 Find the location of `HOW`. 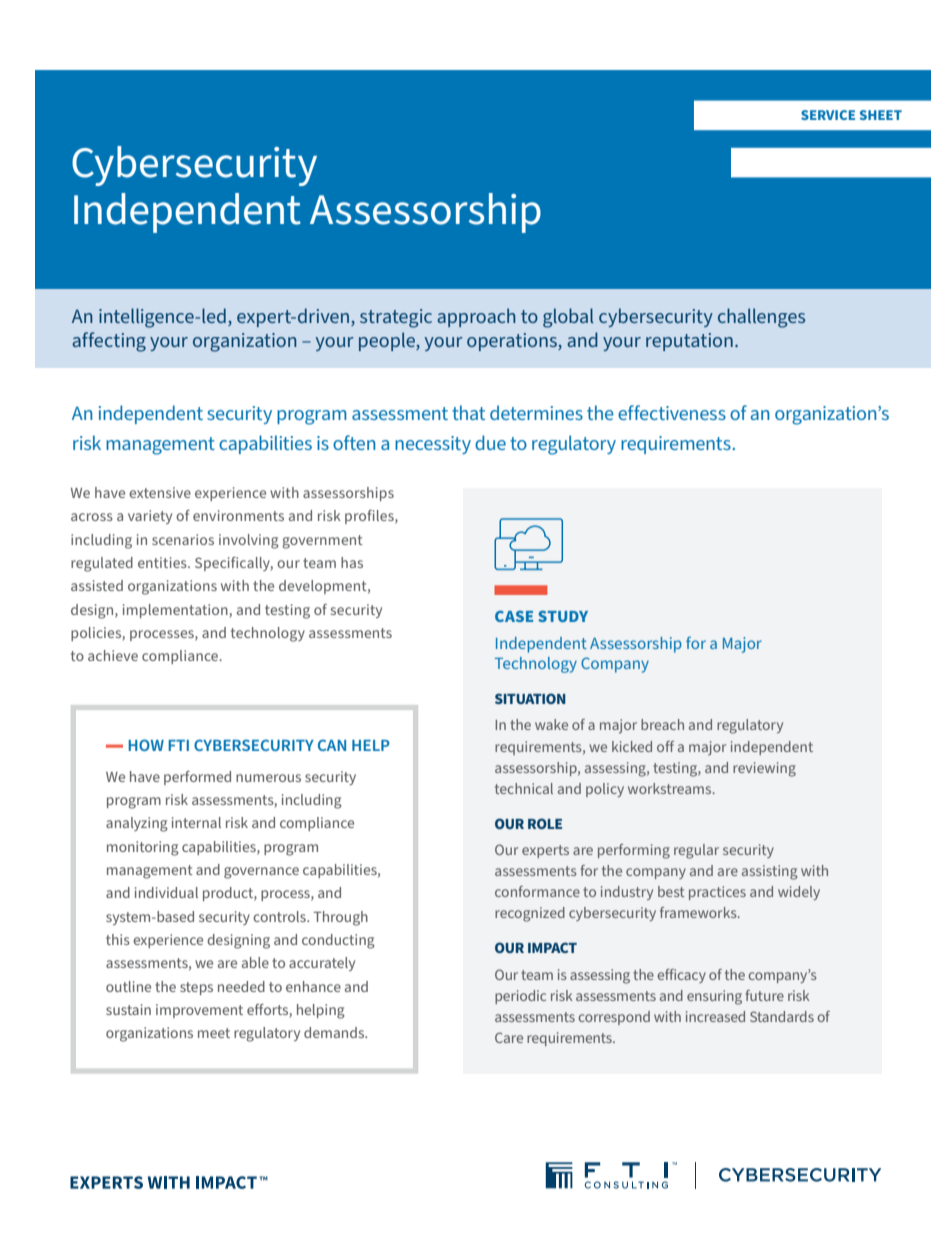

HOW is located at coordinates (146, 745).
